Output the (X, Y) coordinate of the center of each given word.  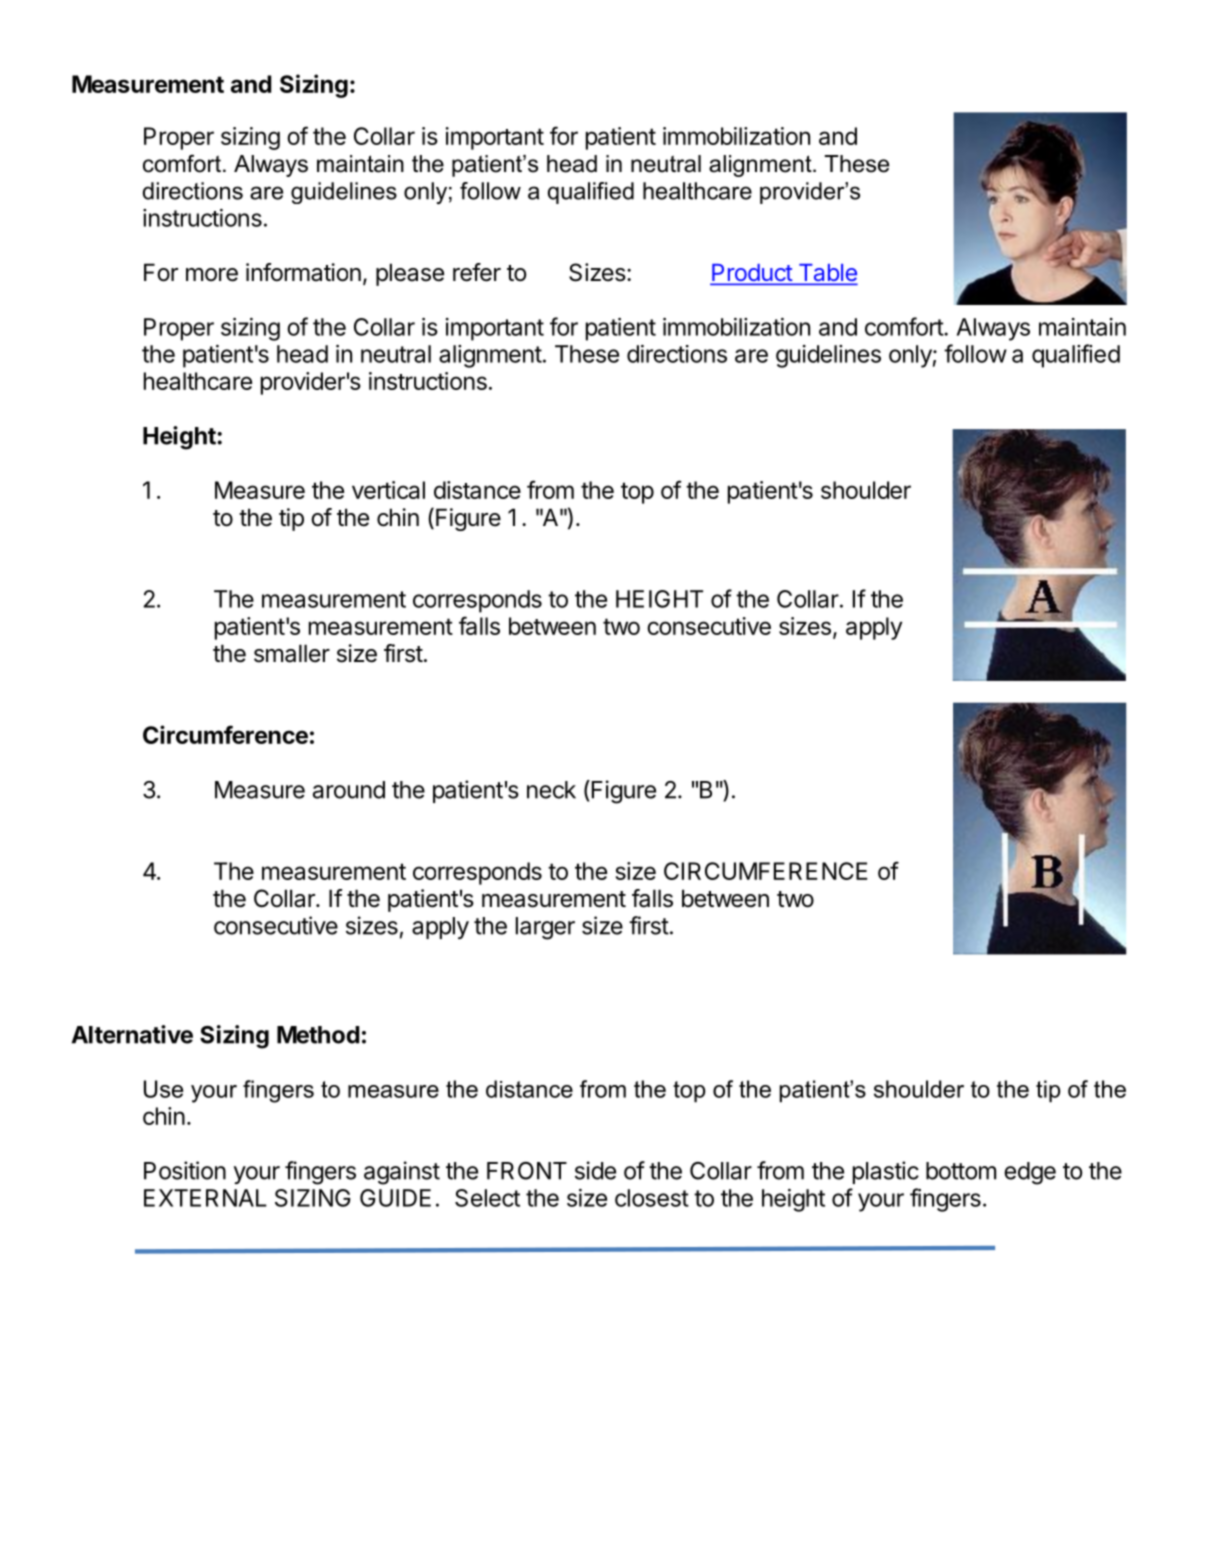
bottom (961, 1171)
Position (185, 1170)
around (349, 790)
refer (477, 272)
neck (551, 790)
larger (545, 928)
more (212, 275)
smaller (292, 653)
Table (826, 274)
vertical (388, 490)
